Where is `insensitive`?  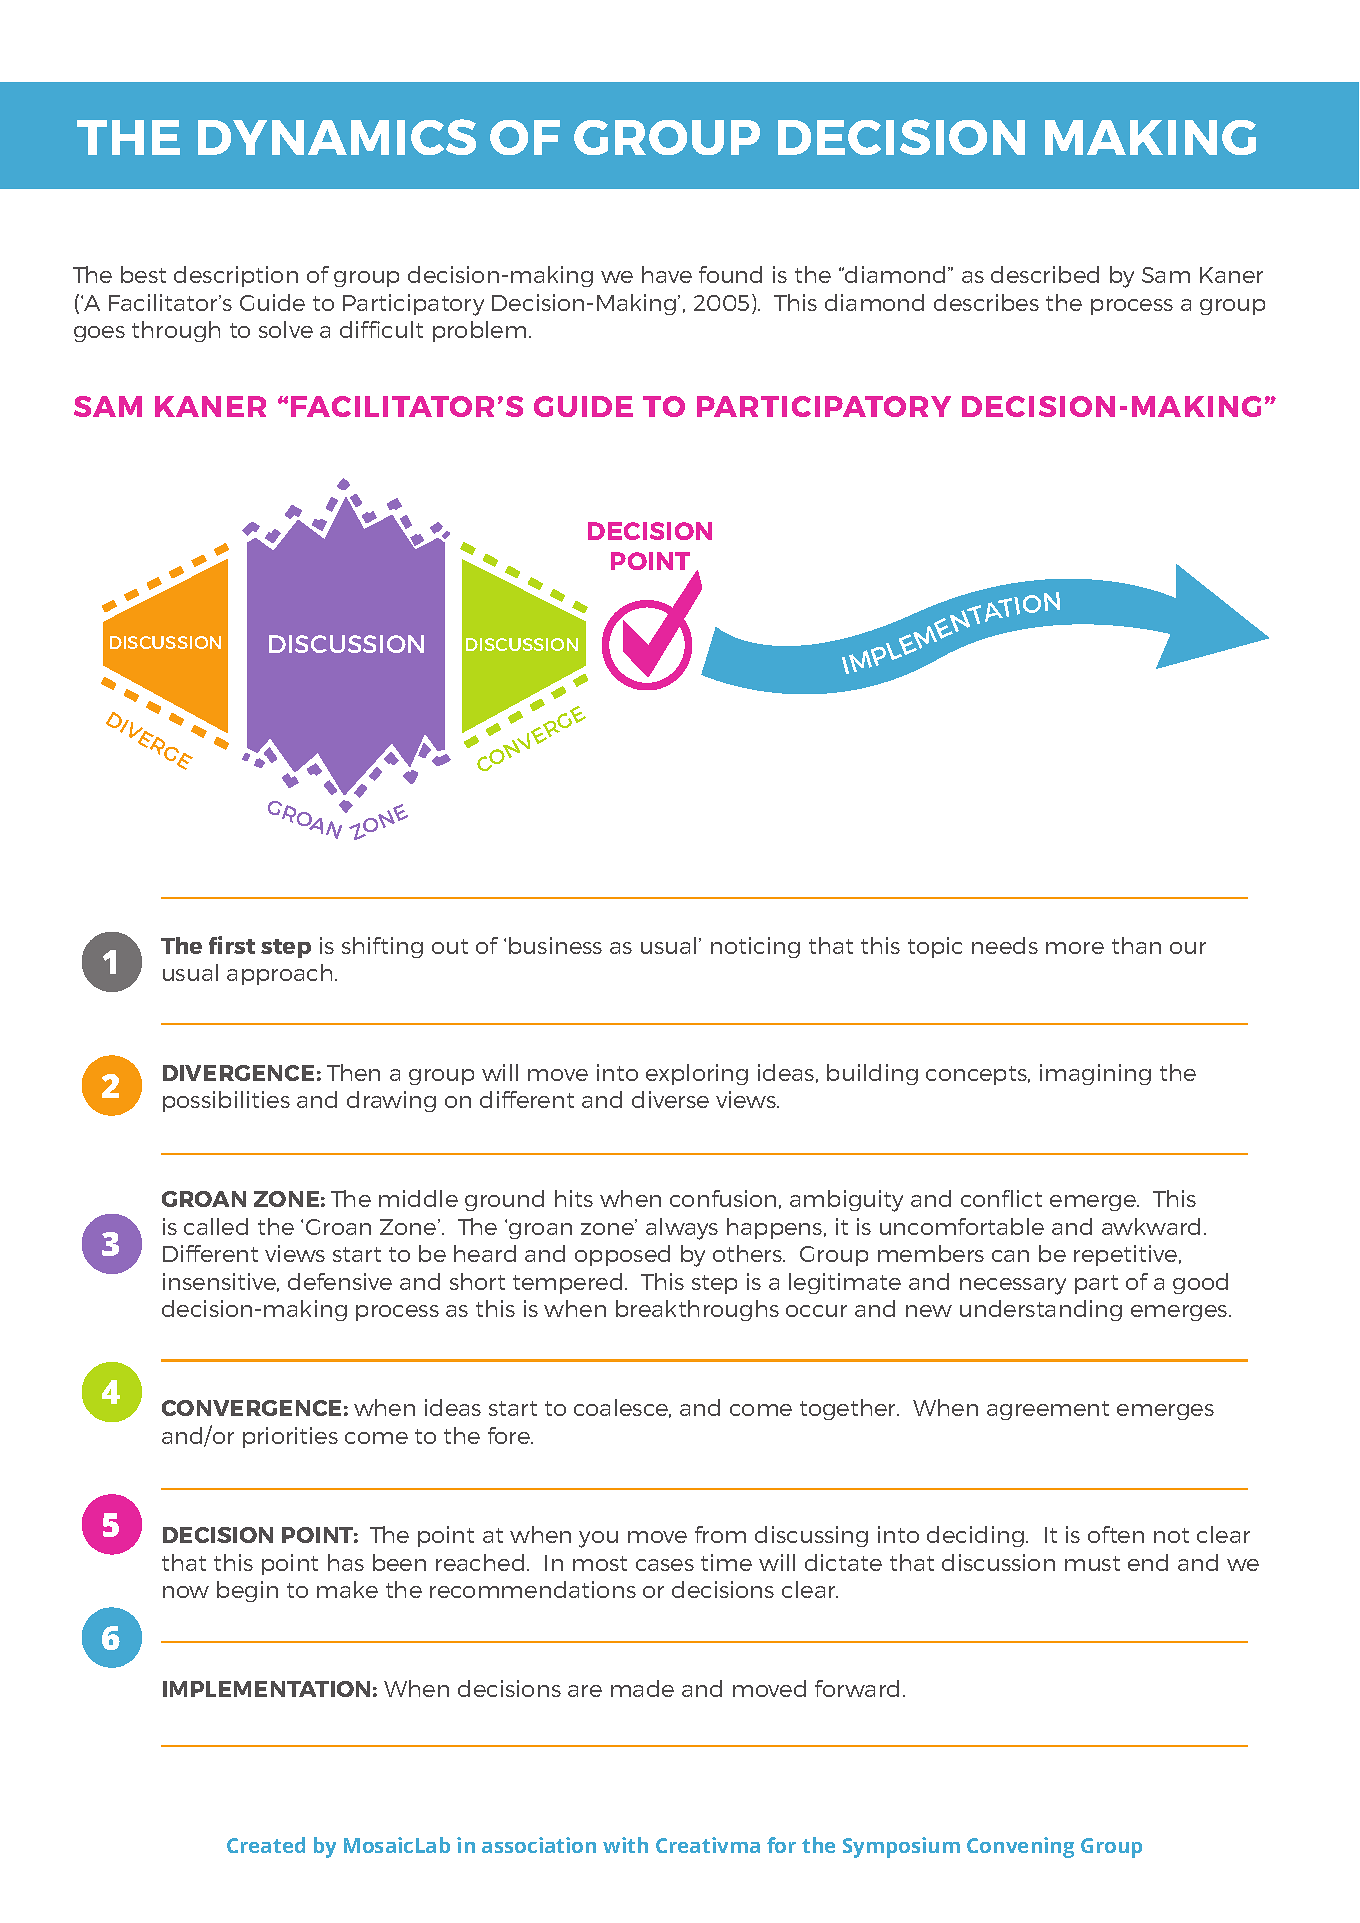 insensitive is located at coordinates (221, 1282).
